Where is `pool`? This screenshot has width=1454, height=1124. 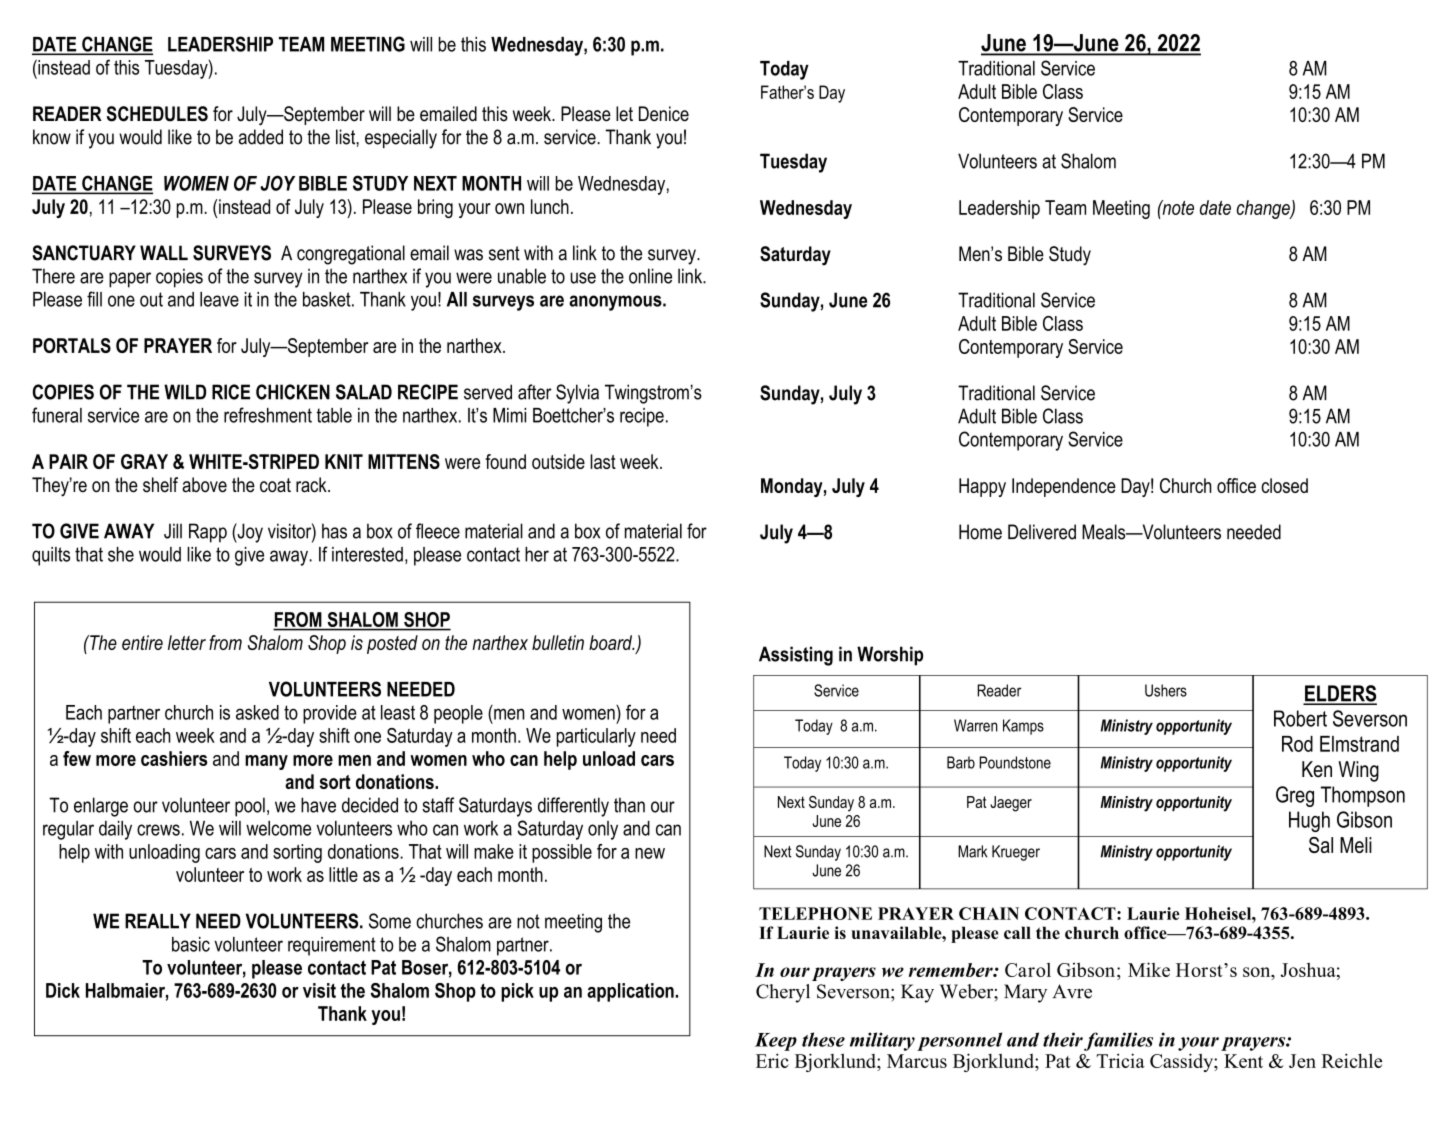
pool is located at coordinates (250, 807).
